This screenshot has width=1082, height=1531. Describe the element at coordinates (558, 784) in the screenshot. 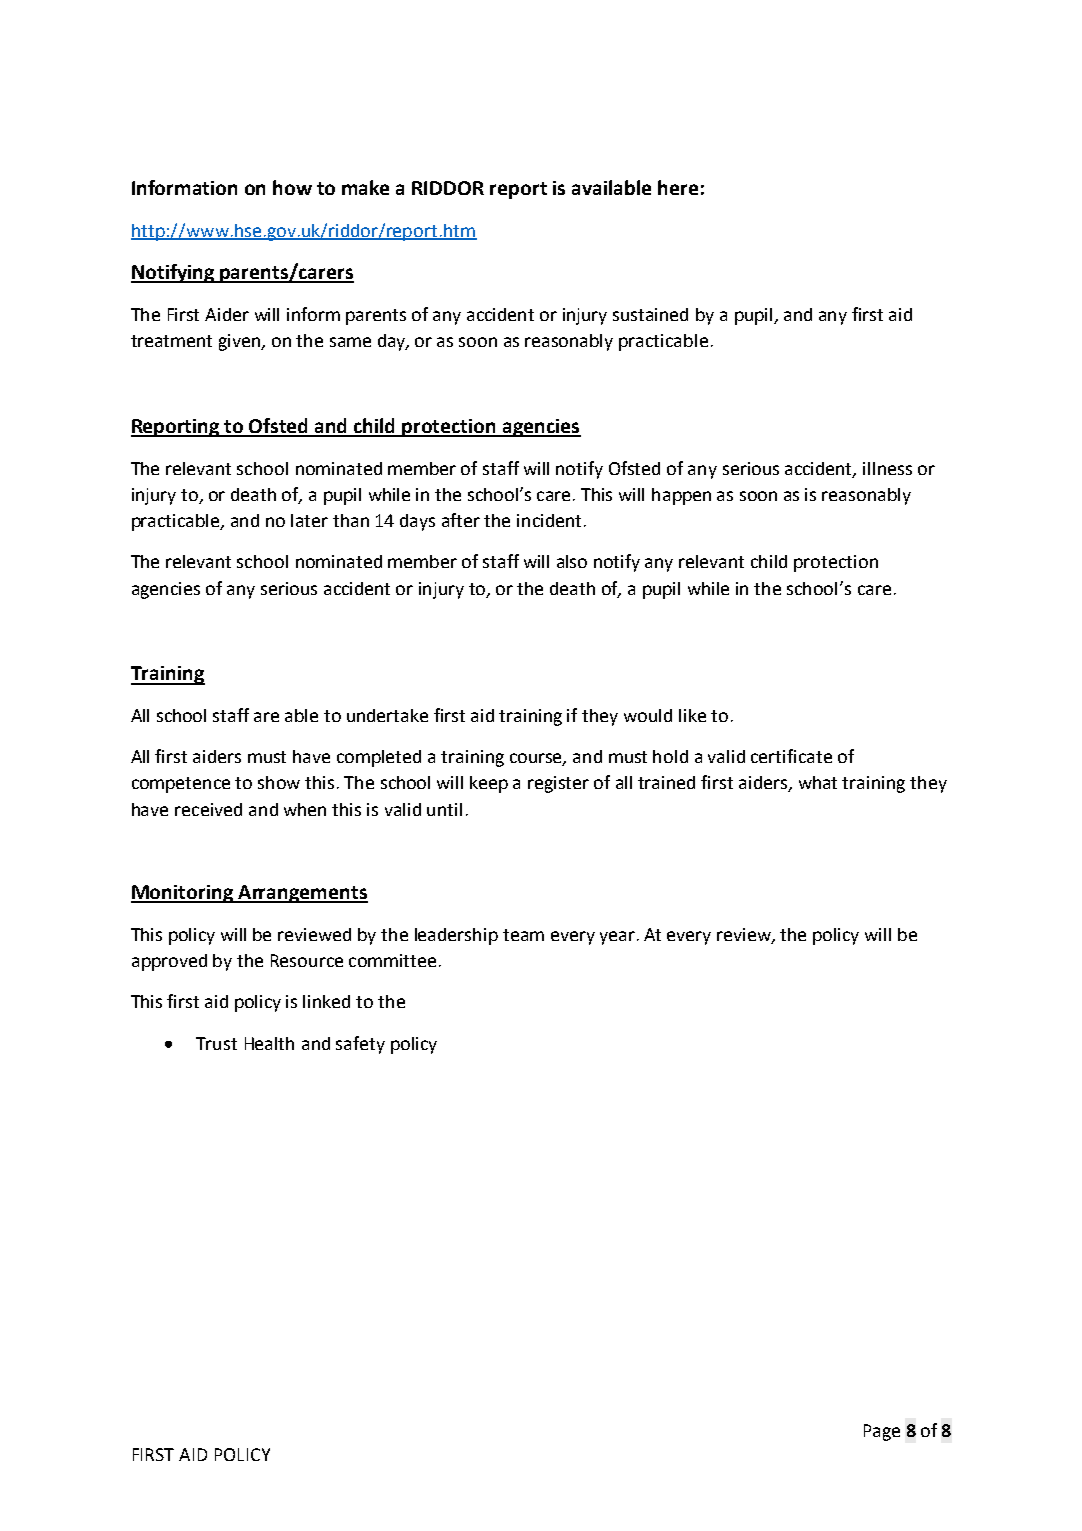

I see `register` at that location.
